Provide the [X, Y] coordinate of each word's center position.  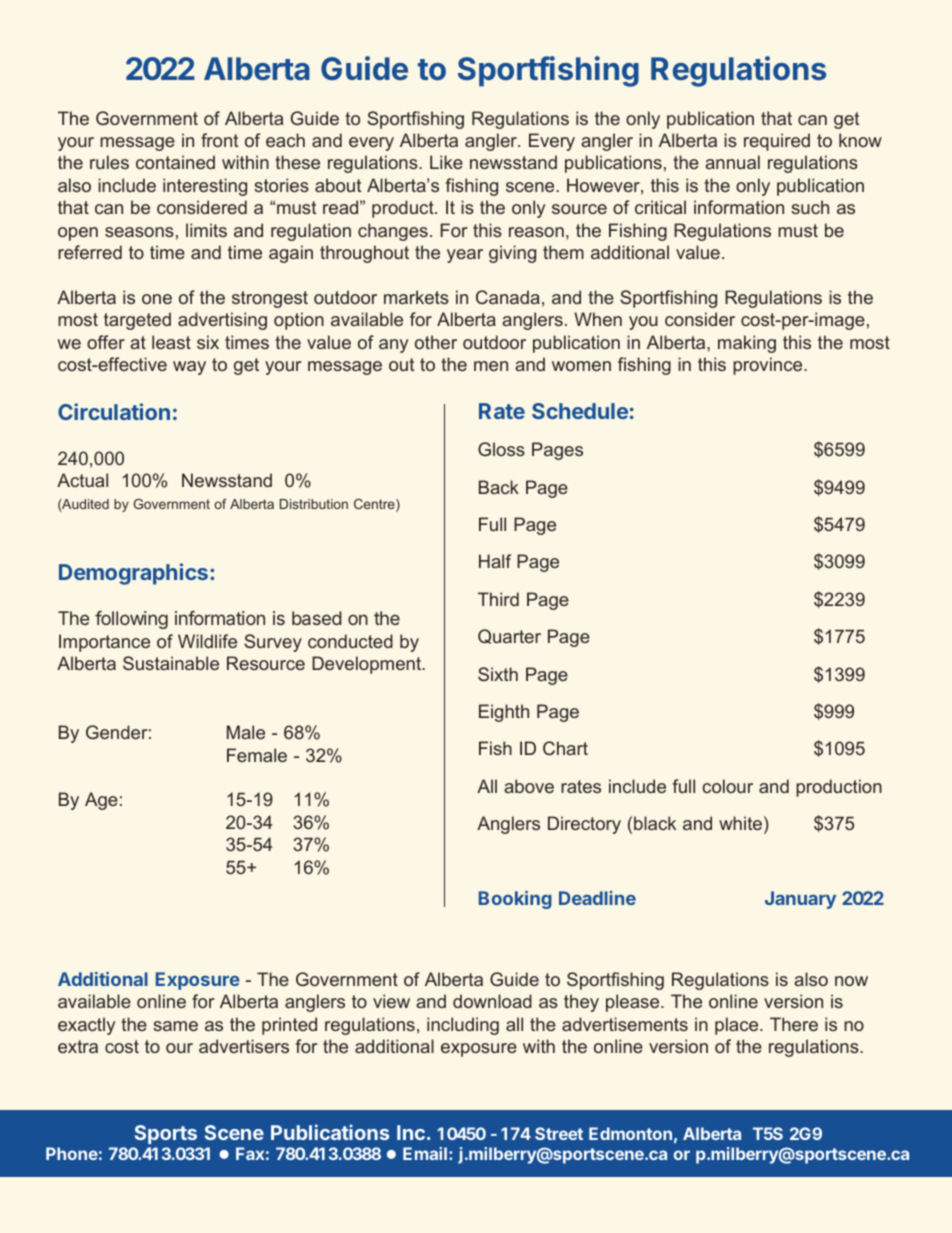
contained [175, 162]
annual [732, 162]
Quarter [509, 636]
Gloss [501, 449]
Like [446, 162]
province [769, 366]
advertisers [244, 1046]
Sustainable [171, 663]
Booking [515, 900]
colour [727, 786]
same [175, 1026]
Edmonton [630, 1133]
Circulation [114, 411]
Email [425, 1153]
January [800, 900]
